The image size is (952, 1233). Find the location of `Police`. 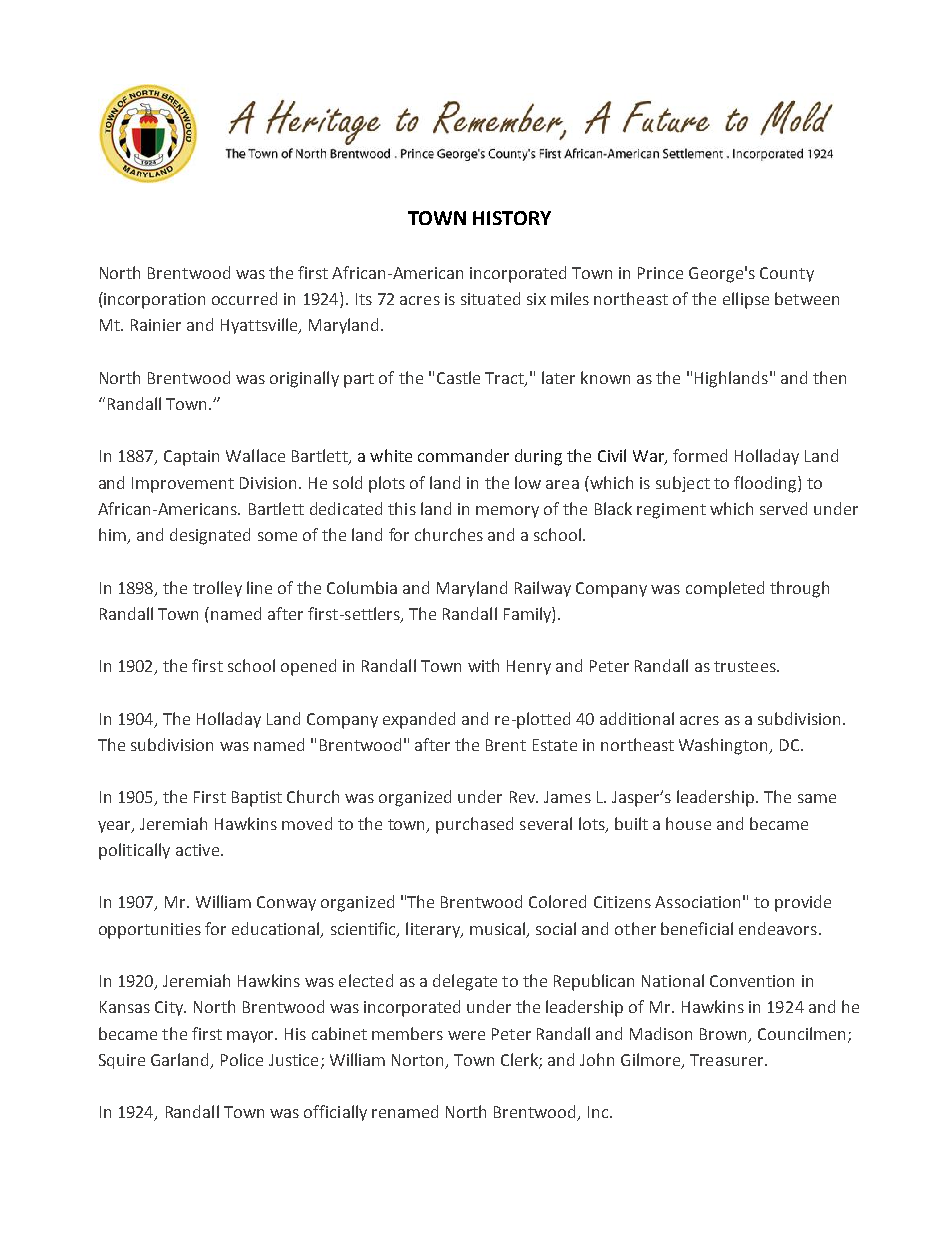

Police is located at coordinates (242, 1059).
